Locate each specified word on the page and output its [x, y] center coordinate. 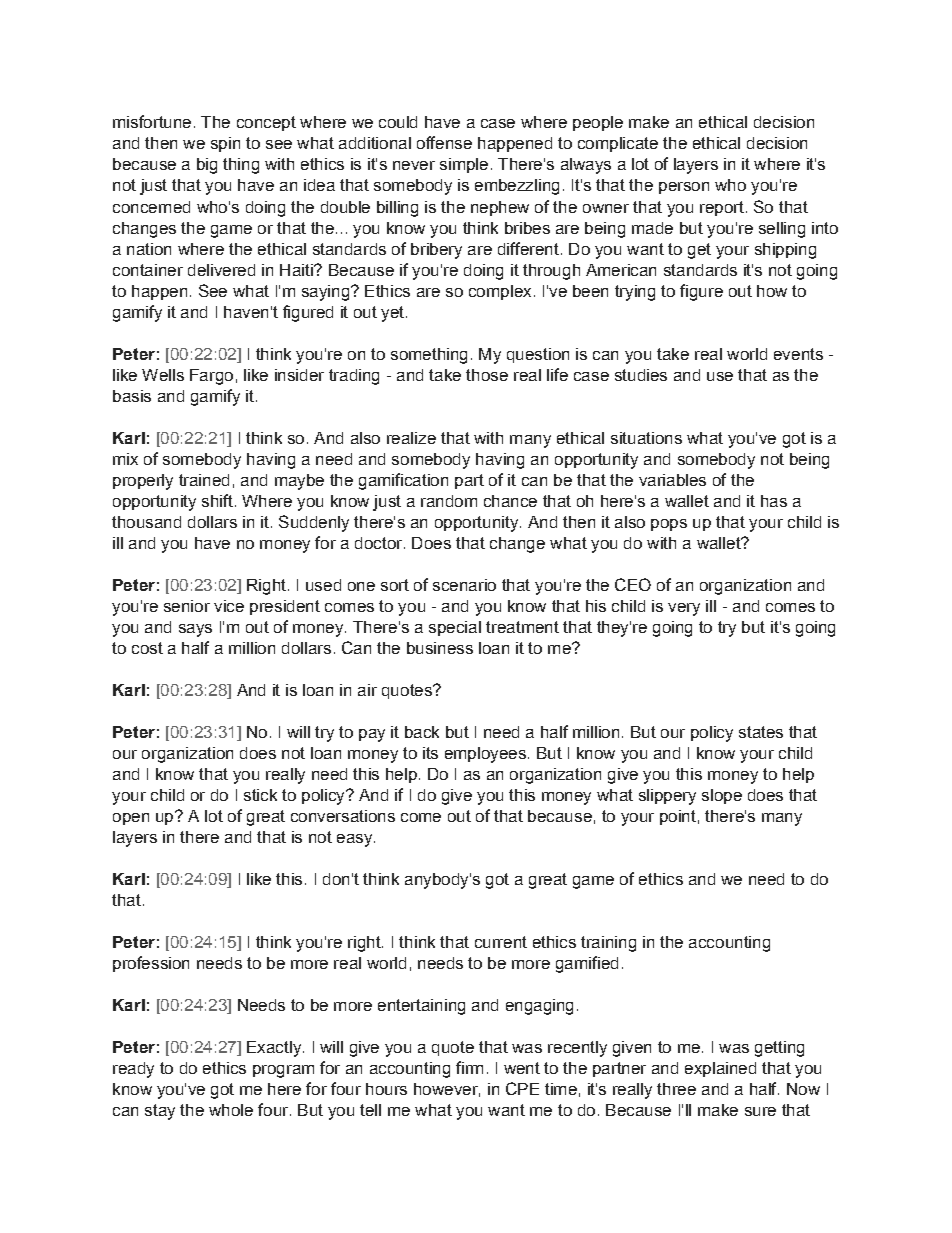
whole [231, 1110]
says [195, 630]
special [455, 628]
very [684, 609]
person [684, 188]
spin [225, 144]
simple [464, 165]
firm [469, 1067]
